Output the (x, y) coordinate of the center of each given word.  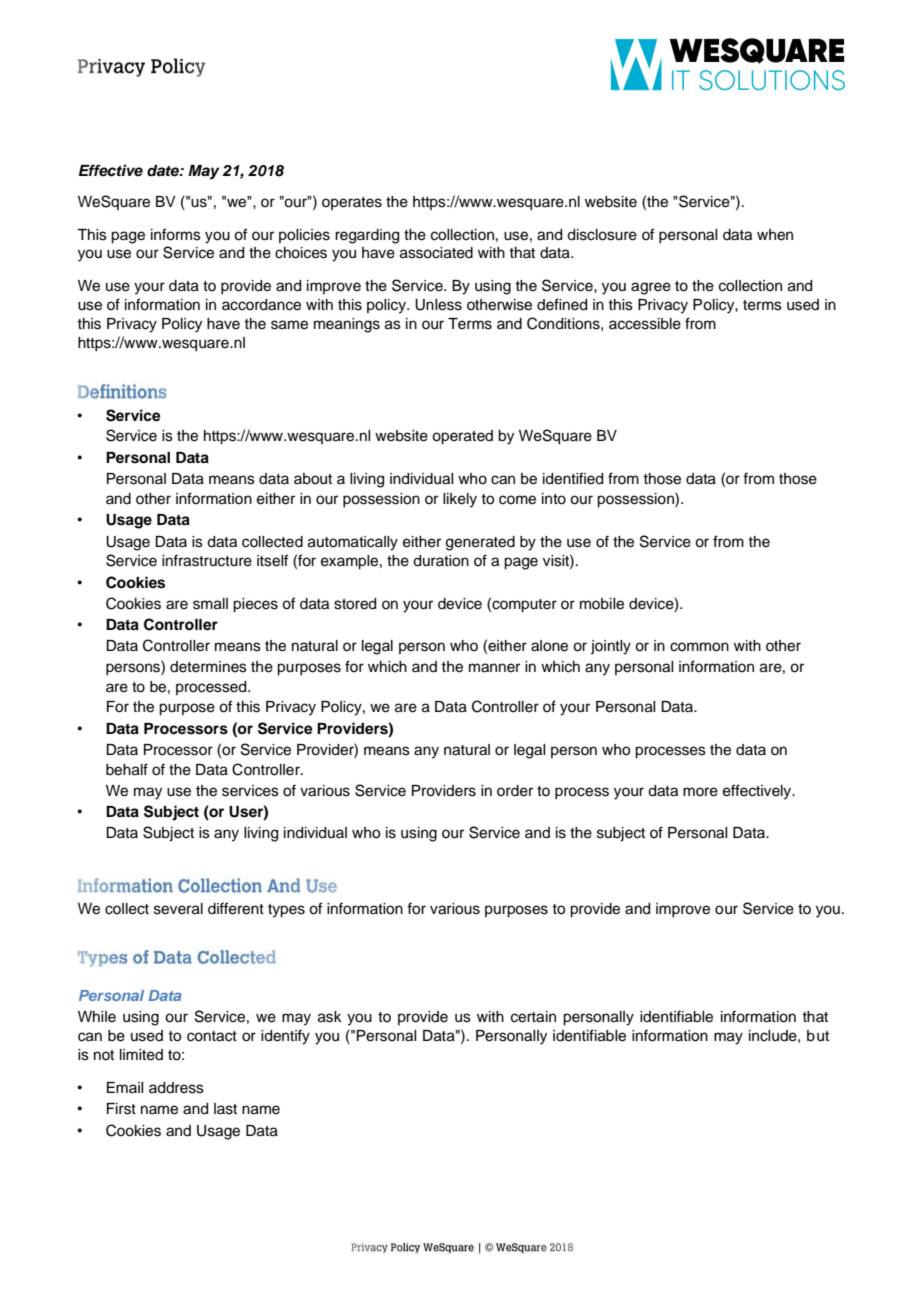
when (775, 235)
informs (176, 234)
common (699, 647)
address (176, 1088)
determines (208, 667)
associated (436, 253)
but (818, 1036)
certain (533, 1017)
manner (494, 668)
